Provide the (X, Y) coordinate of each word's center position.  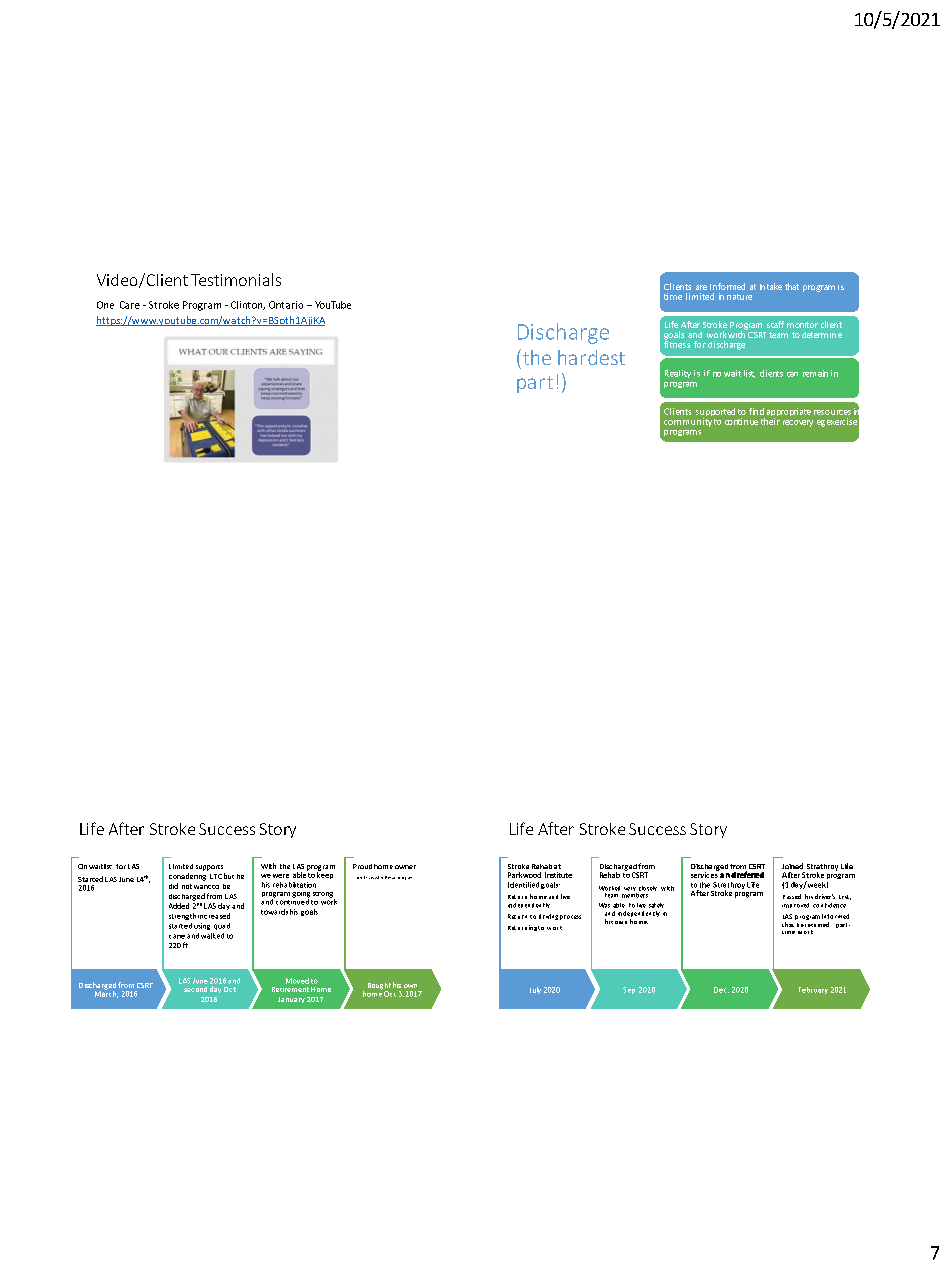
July (535, 990)
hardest (591, 357)
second (195, 989)
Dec (721, 990)
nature (739, 297)
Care (130, 305)
